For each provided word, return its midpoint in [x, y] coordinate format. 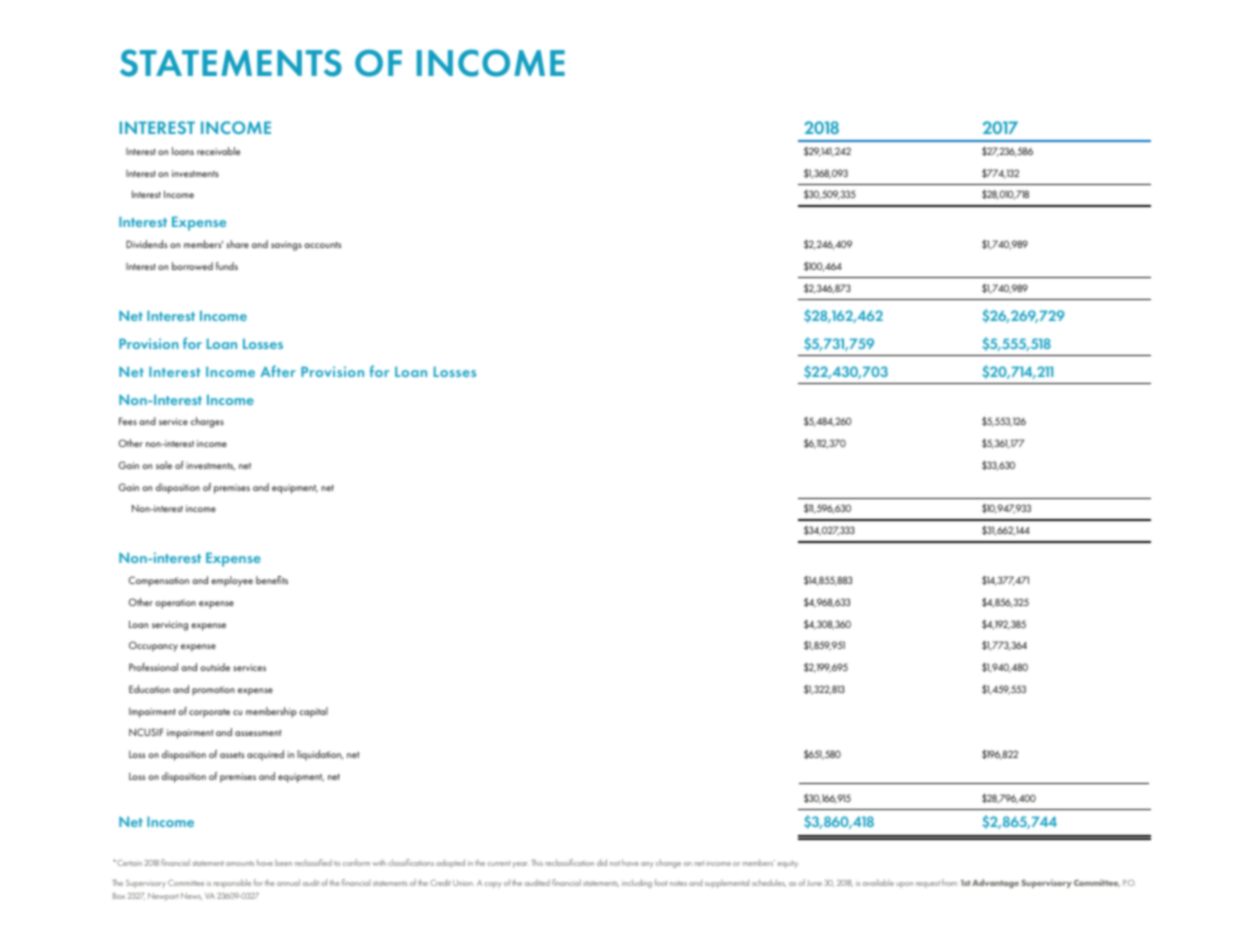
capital [313, 712]
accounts [322, 245]
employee [232, 581]
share [237, 244]
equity [788, 864]
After [278, 371]
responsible [232, 883]
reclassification [569, 862]
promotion [213, 691]
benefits [272, 580]
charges [207, 422]
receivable [218, 151]
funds [227, 266]
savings [286, 246]
